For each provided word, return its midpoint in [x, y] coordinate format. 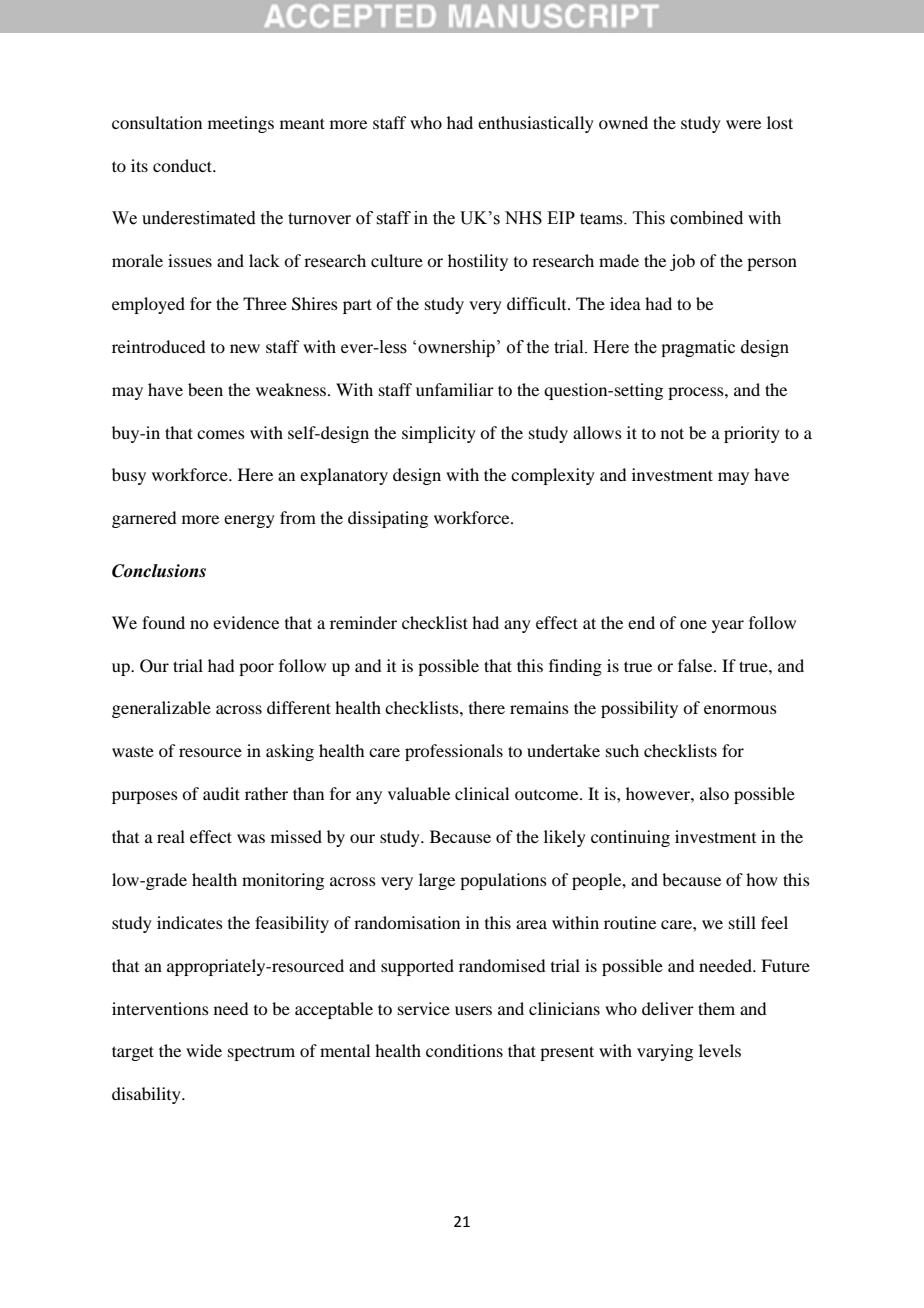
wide [204, 1050]
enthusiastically [536, 124]
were [743, 124]
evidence [246, 622]
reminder [363, 622]
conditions [464, 1050]
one [693, 624]
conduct [184, 165]
